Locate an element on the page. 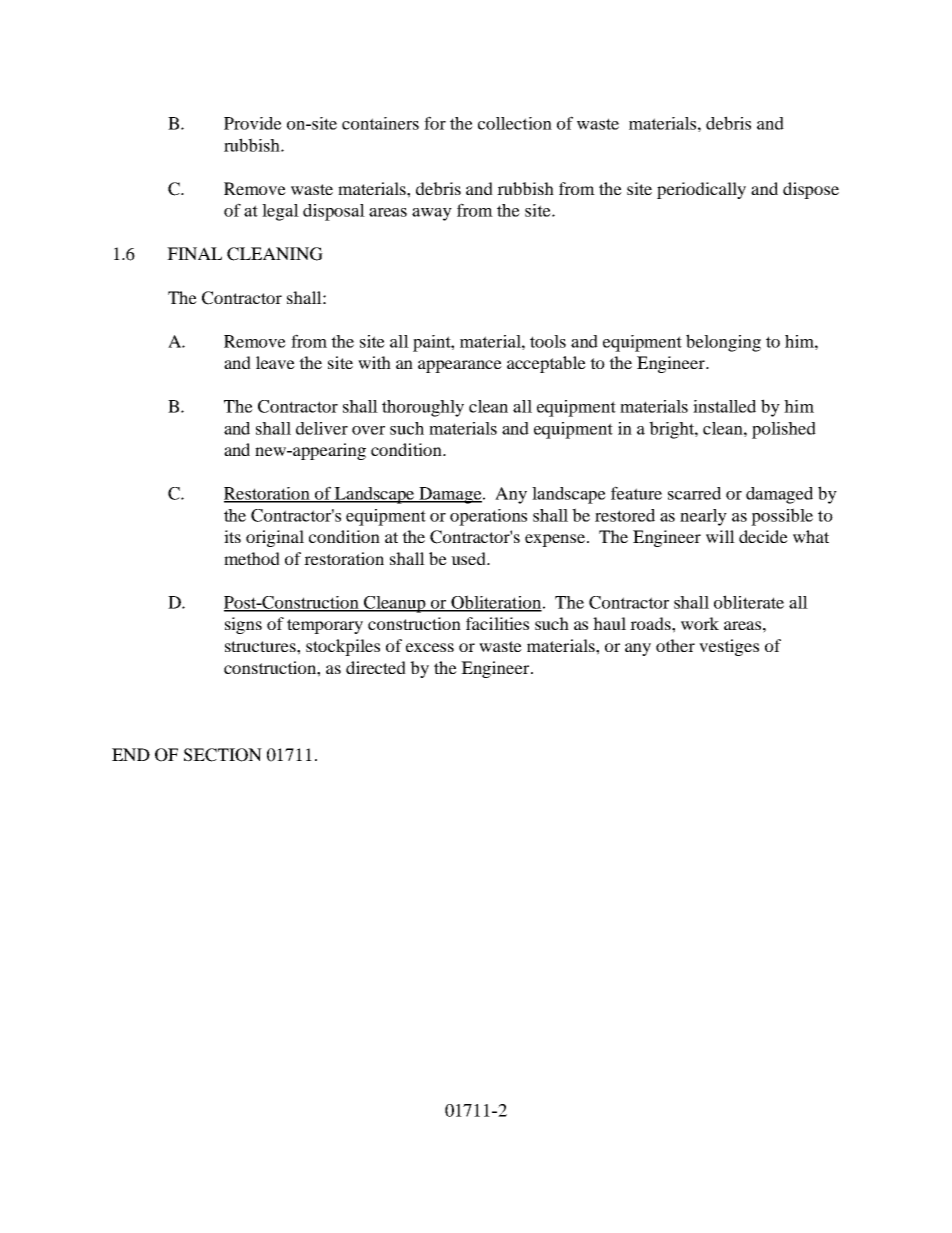  directed is located at coordinates (376, 667).
